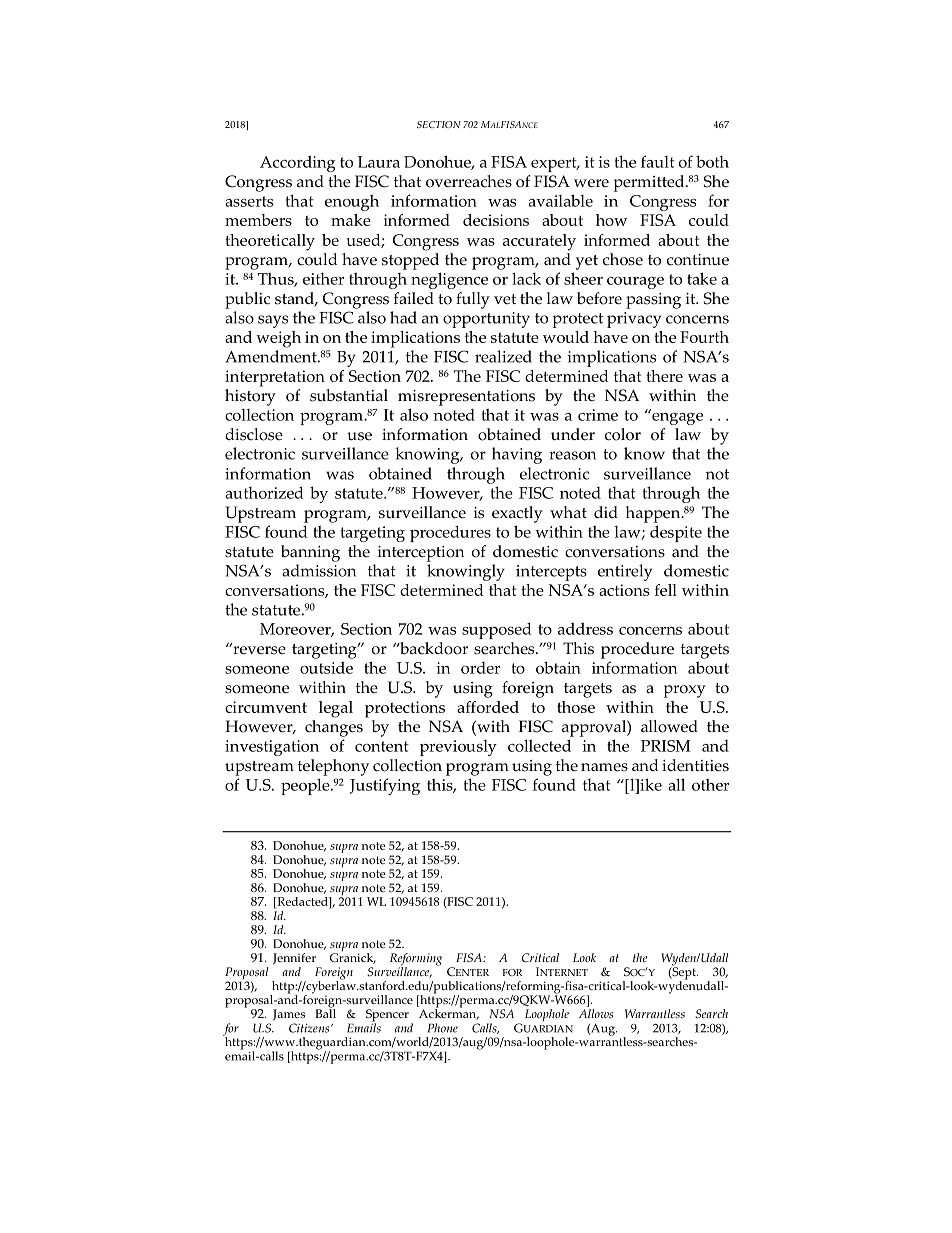 This page has height=1233, width=952. I want to click on decisions, so click(496, 220).
